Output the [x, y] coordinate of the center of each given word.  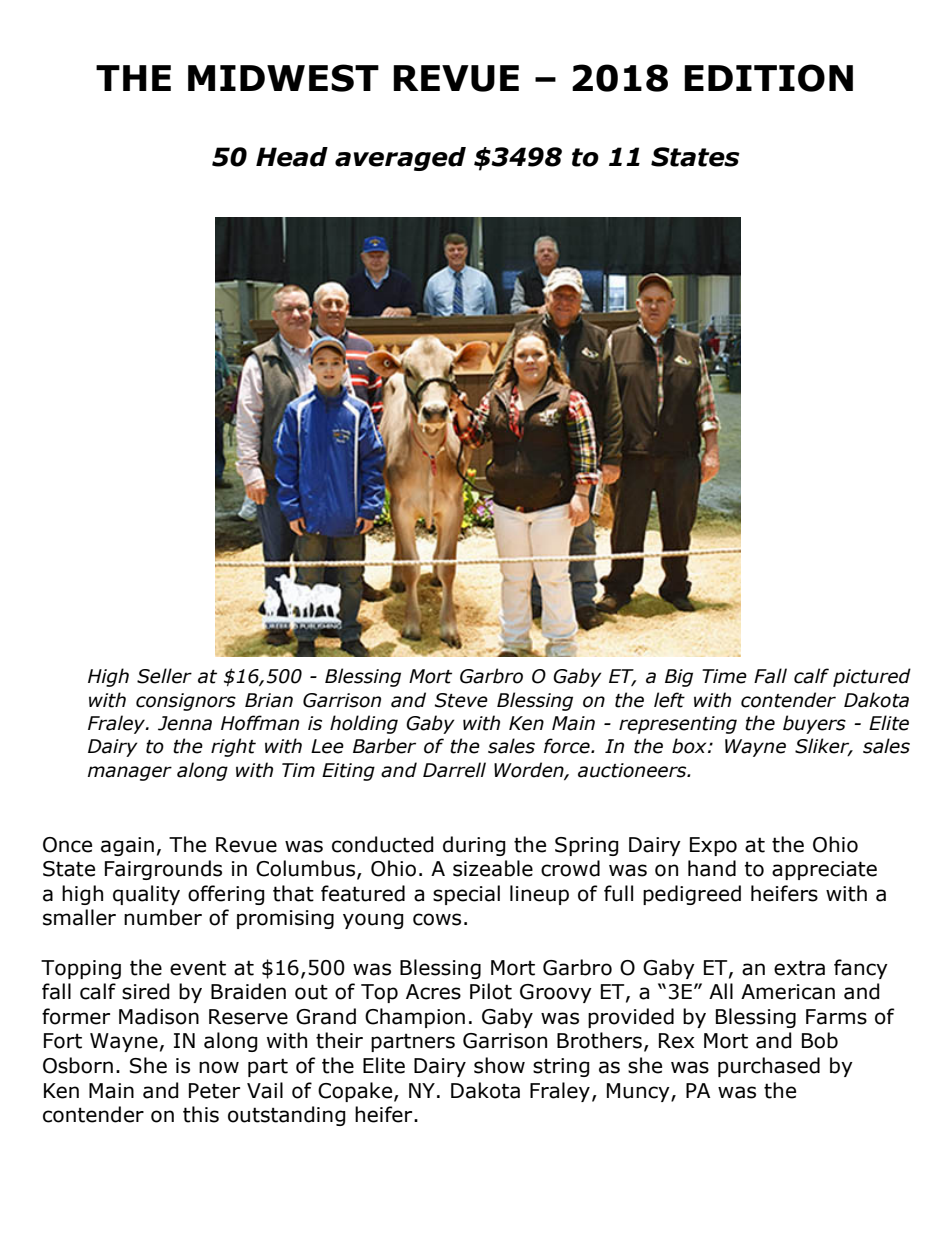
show [499, 1065]
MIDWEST [283, 78]
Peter [214, 1091]
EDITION [768, 78]
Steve [461, 700]
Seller [164, 676]
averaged [400, 159]
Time [724, 676]
